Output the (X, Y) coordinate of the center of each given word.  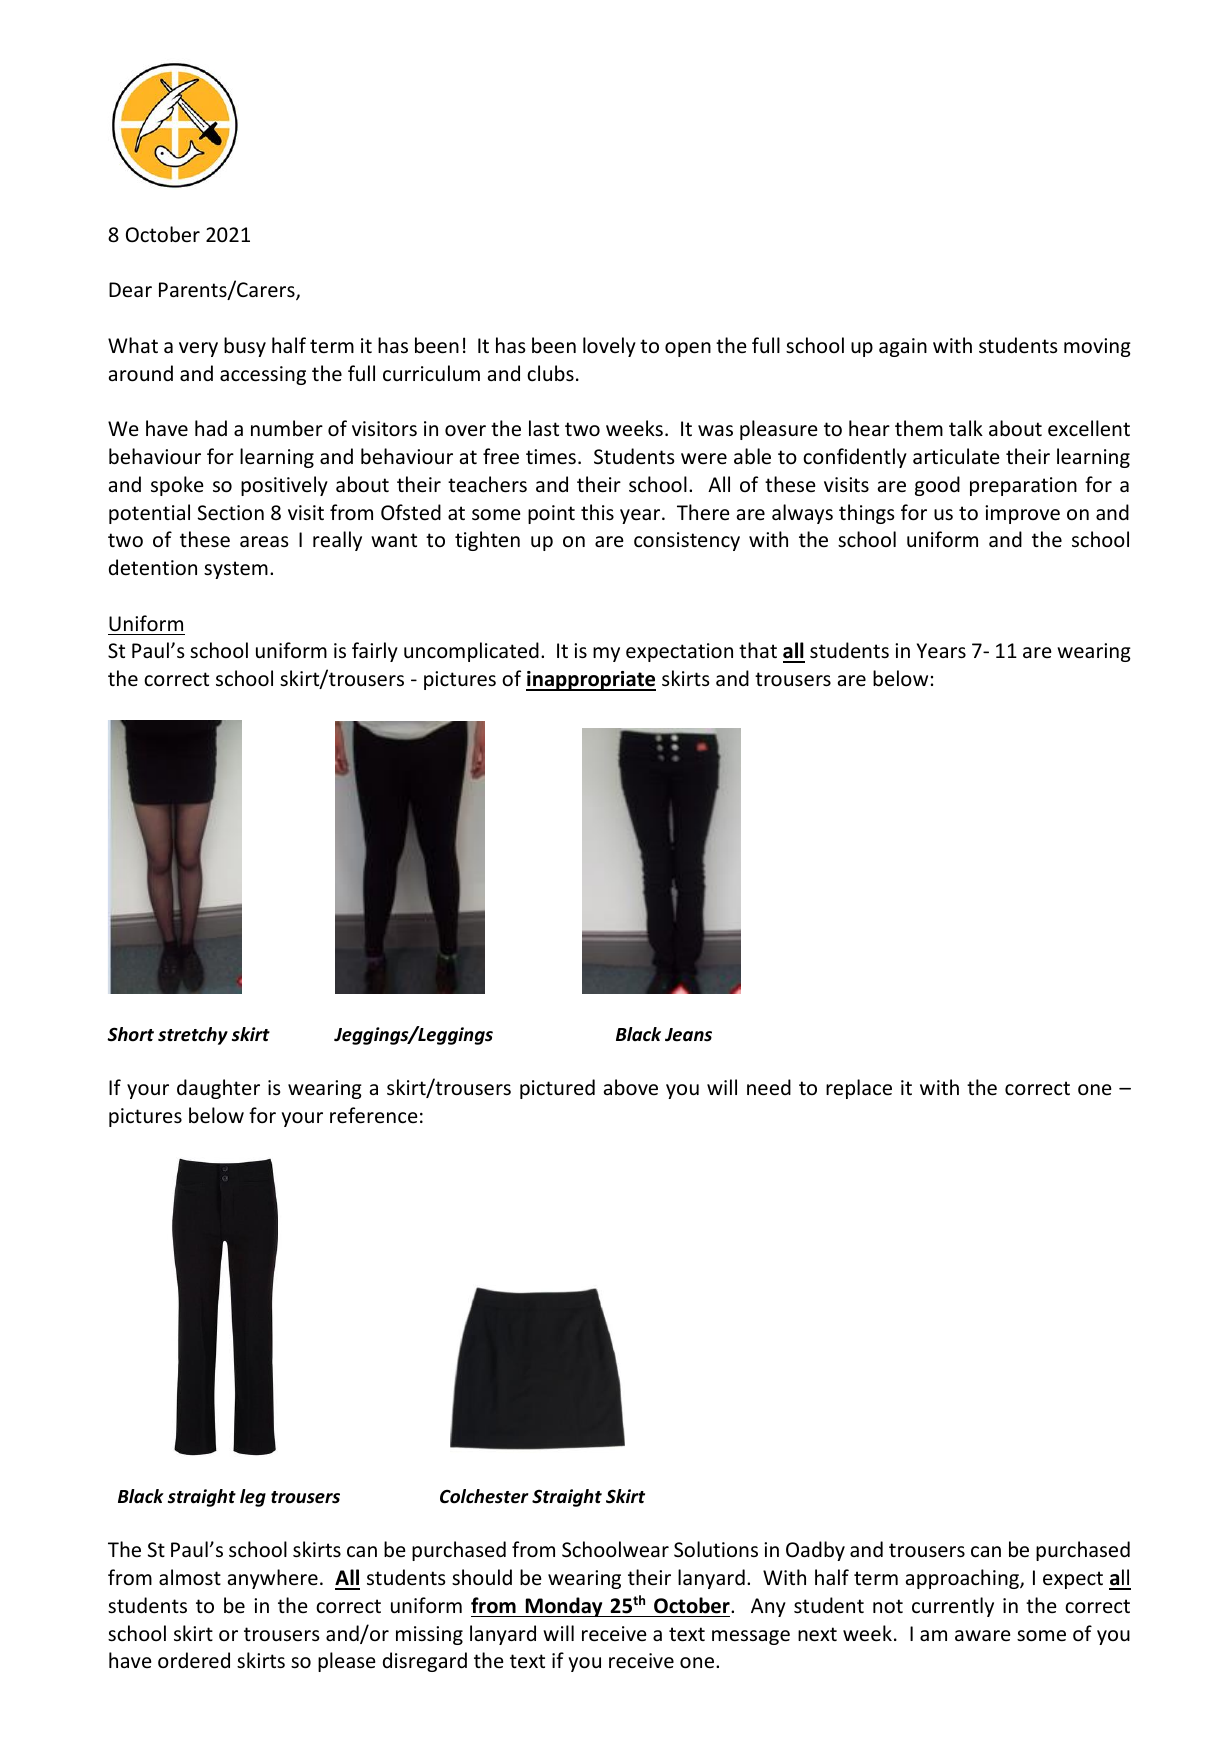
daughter (218, 1089)
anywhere (273, 1579)
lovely (609, 347)
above (631, 1087)
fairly (375, 652)
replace (859, 1089)
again (903, 347)
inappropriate (591, 681)
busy (245, 347)
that (758, 650)
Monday (564, 1607)
